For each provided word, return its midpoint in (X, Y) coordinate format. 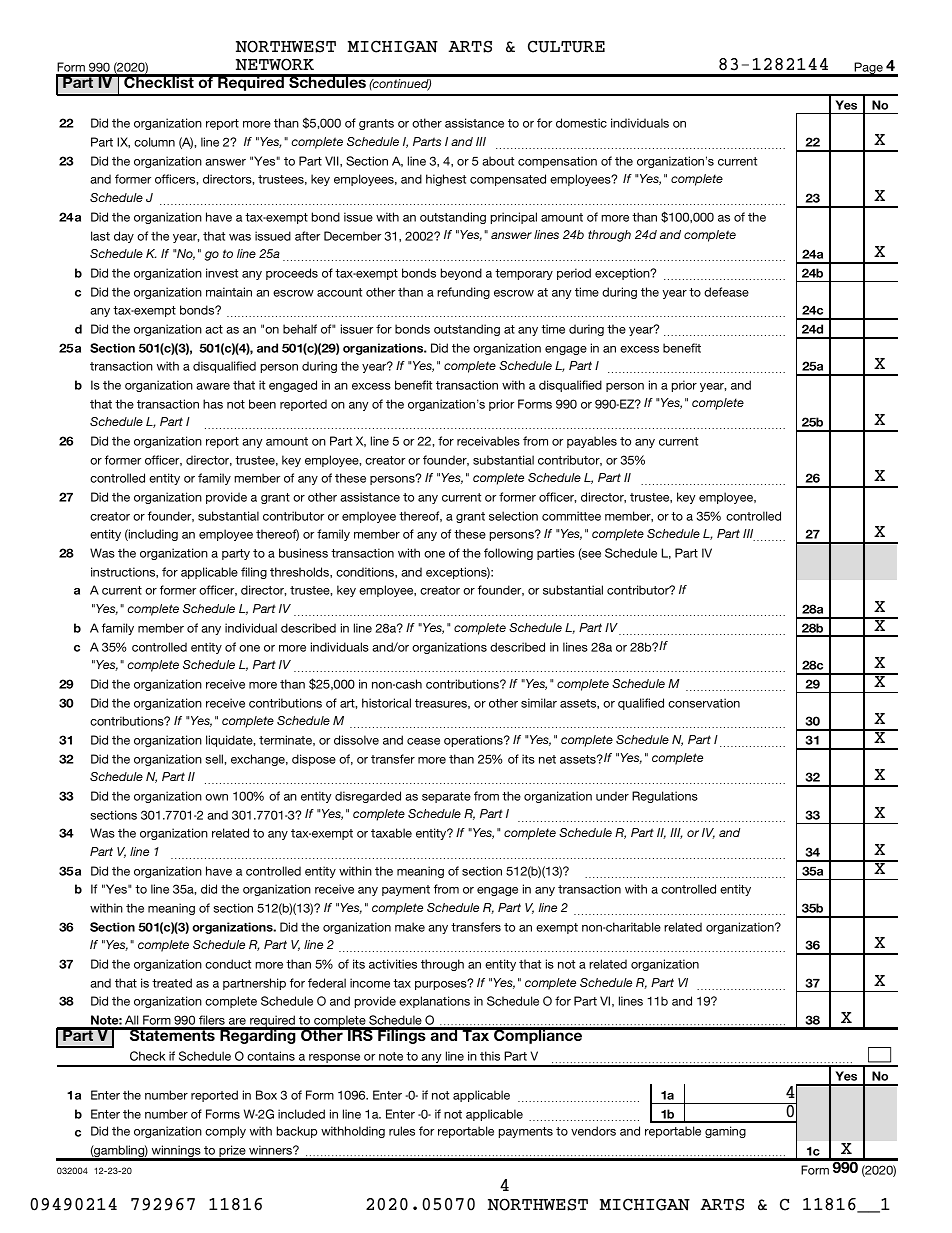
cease (423, 741)
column (154, 142)
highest (446, 180)
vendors (593, 1131)
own (216, 797)
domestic (581, 123)
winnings (176, 1152)
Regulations (665, 797)
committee (571, 516)
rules (402, 1131)
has (213, 404)
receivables (488, 441)
